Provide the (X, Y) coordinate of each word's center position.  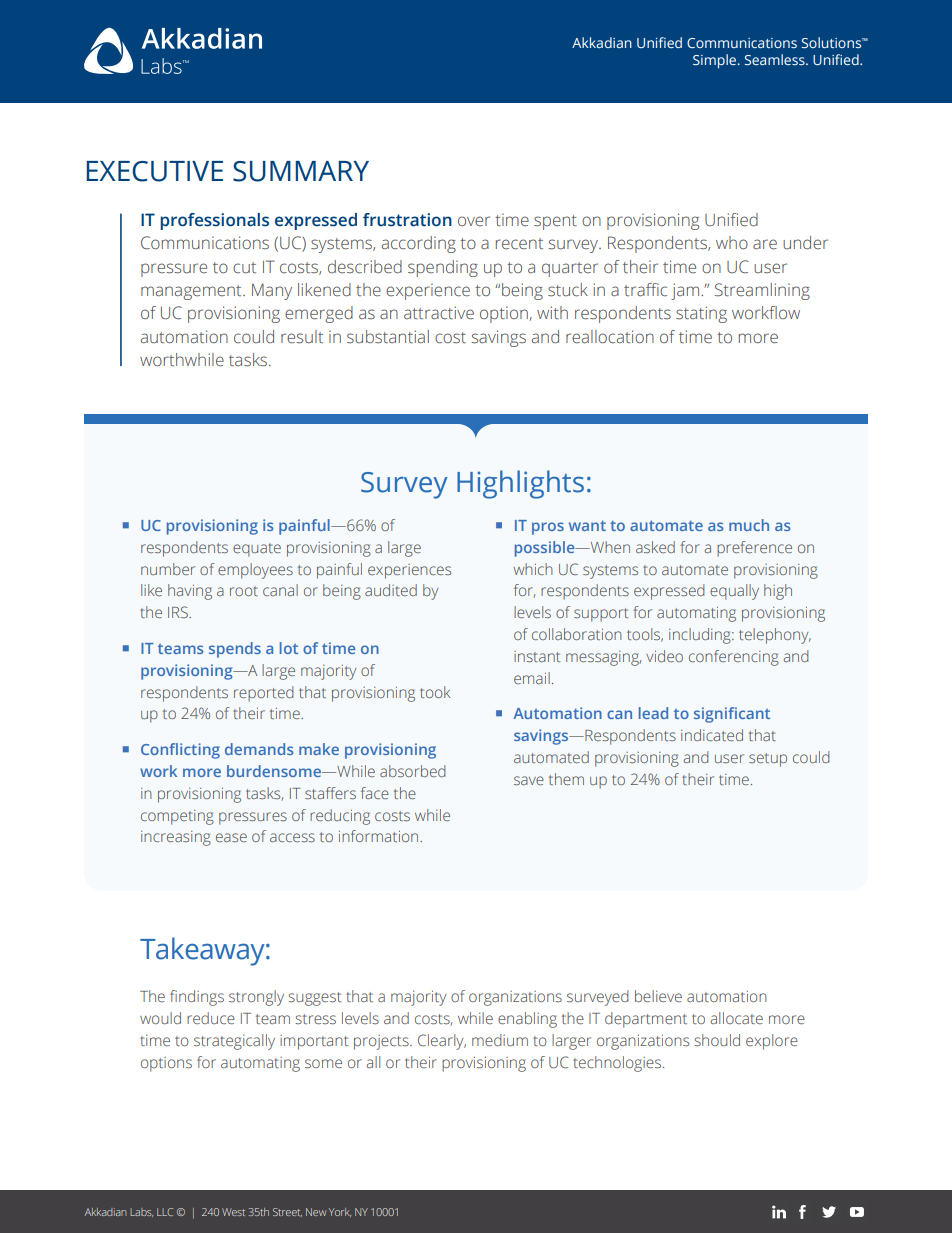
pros (548, 528)
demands (259, 749)
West (233, 1212)
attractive (439, 313)
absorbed (413, 771)
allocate (736, 1018)
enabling (527, 1020)
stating (701, 314)
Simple (714, 61)
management (192, 292)
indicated (712, 735)
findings (197, 998)
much (749, 525)
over (474, 221)
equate (257, 550)
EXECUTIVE (155, 171)
